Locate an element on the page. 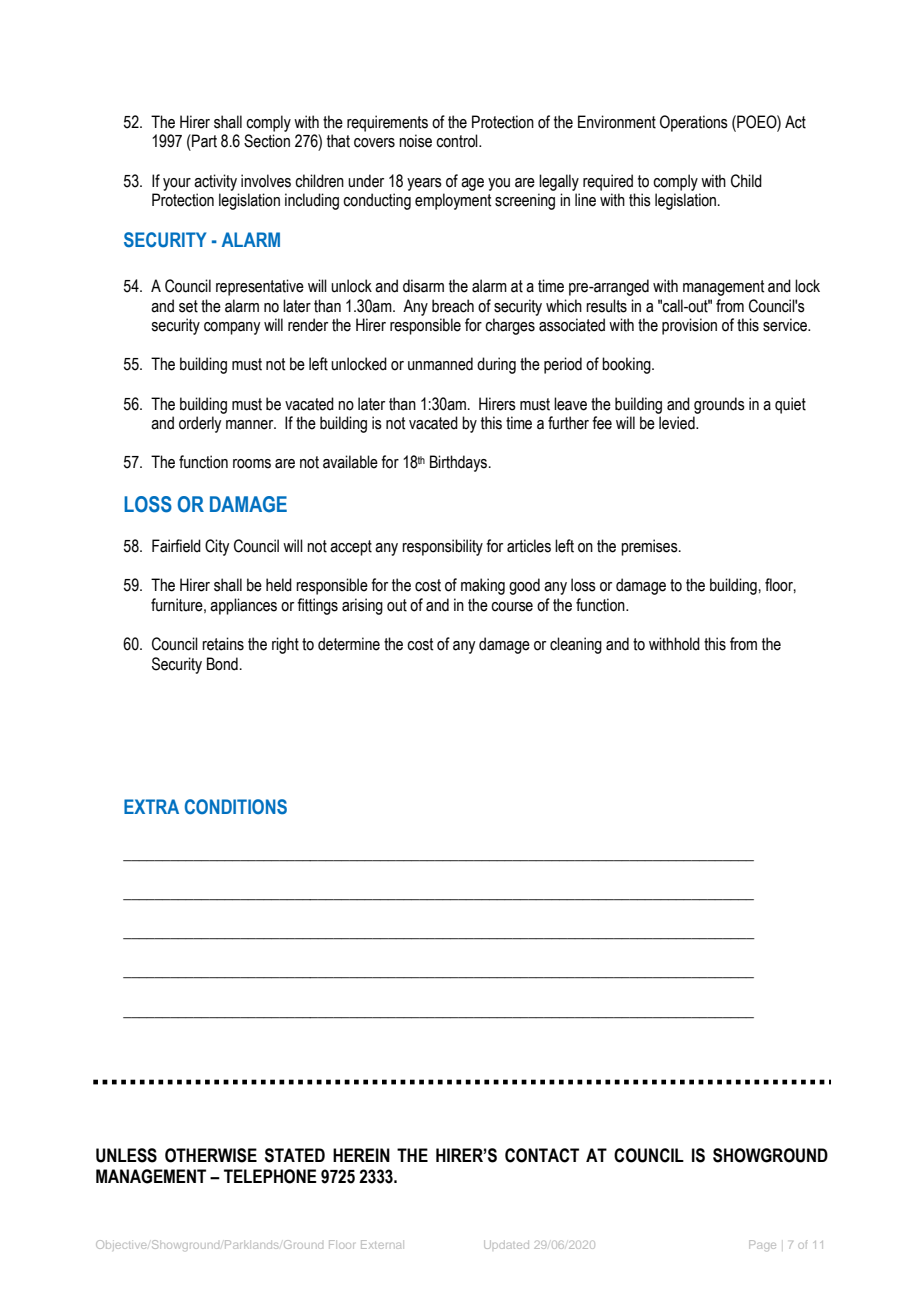 The image size is (924, 1308). Part is located at coordinates (203, 141).
